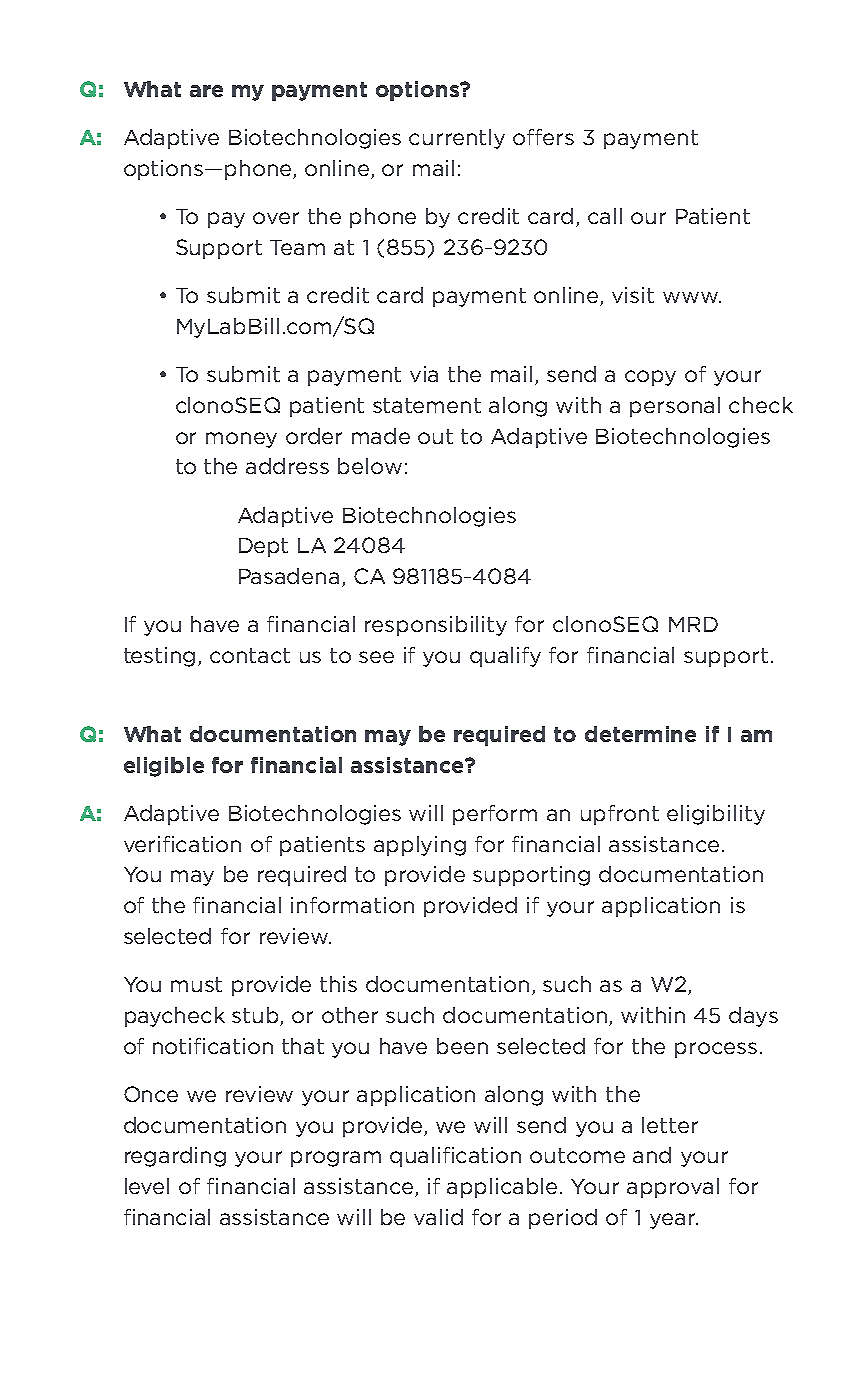 This screenshot has height=1382, width=868. What do you see at coordinates (420, 846) in the screenshot?
I see `applying` at bounding box center [420, 846].
